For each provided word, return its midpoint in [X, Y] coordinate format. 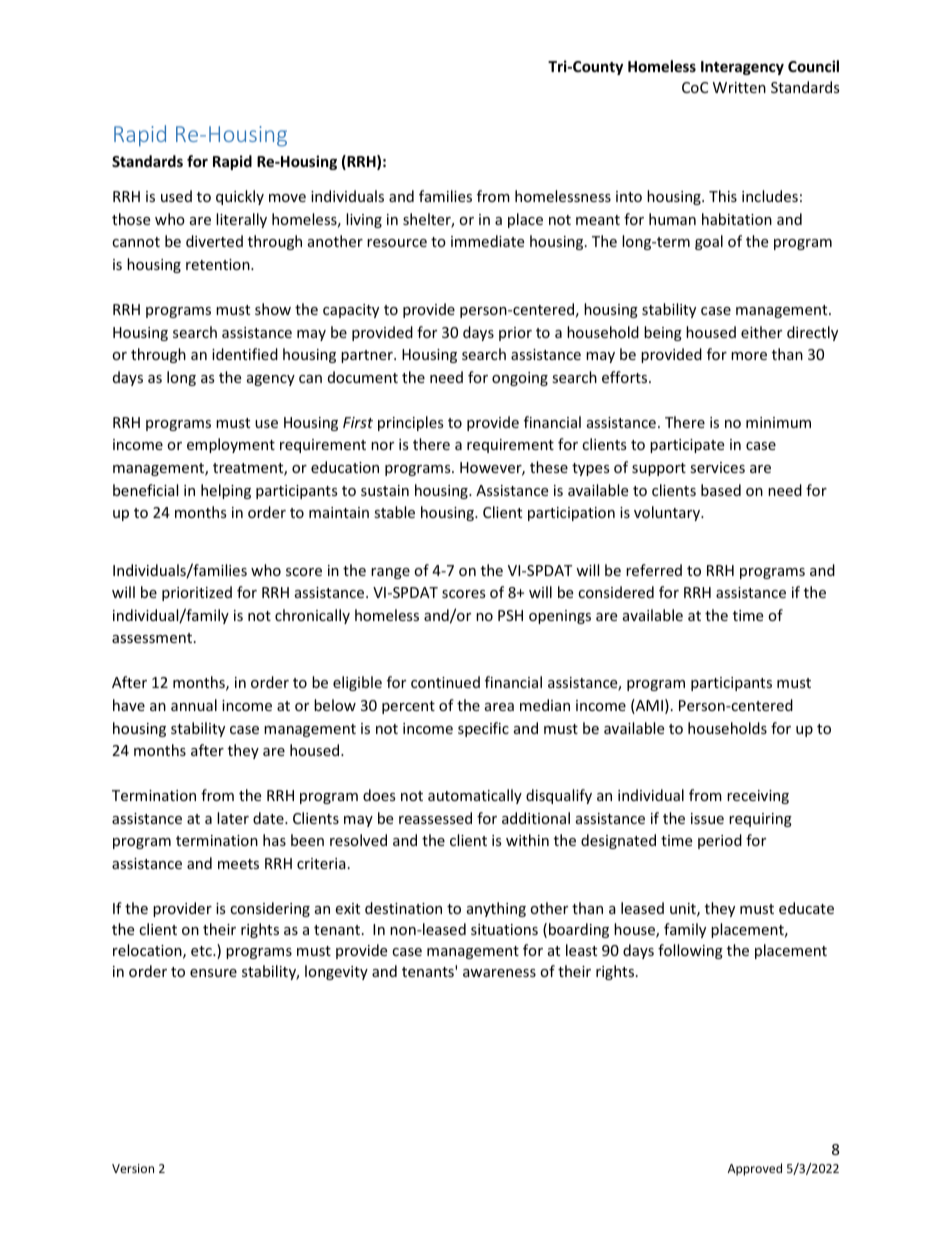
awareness [499, 973]
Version [133, 1168]
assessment [152, 638]
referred [654, 570]
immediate [487, 241]
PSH [510, 615]
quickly [240, 197]
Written [739, 87]
